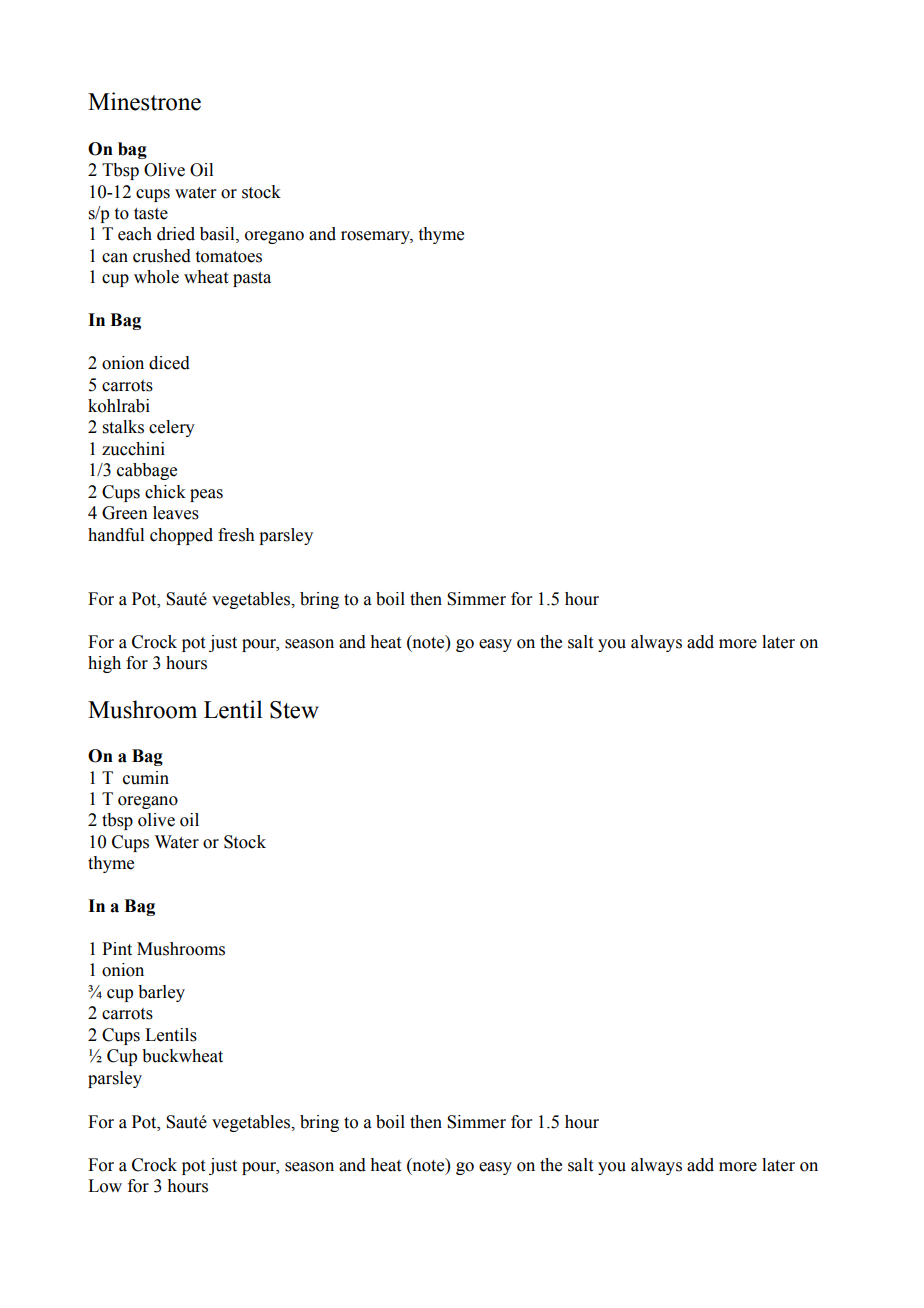 Image resolution: width=924 pixels, height=1308 pixels. I want to click on barley, so click(161, 993).
